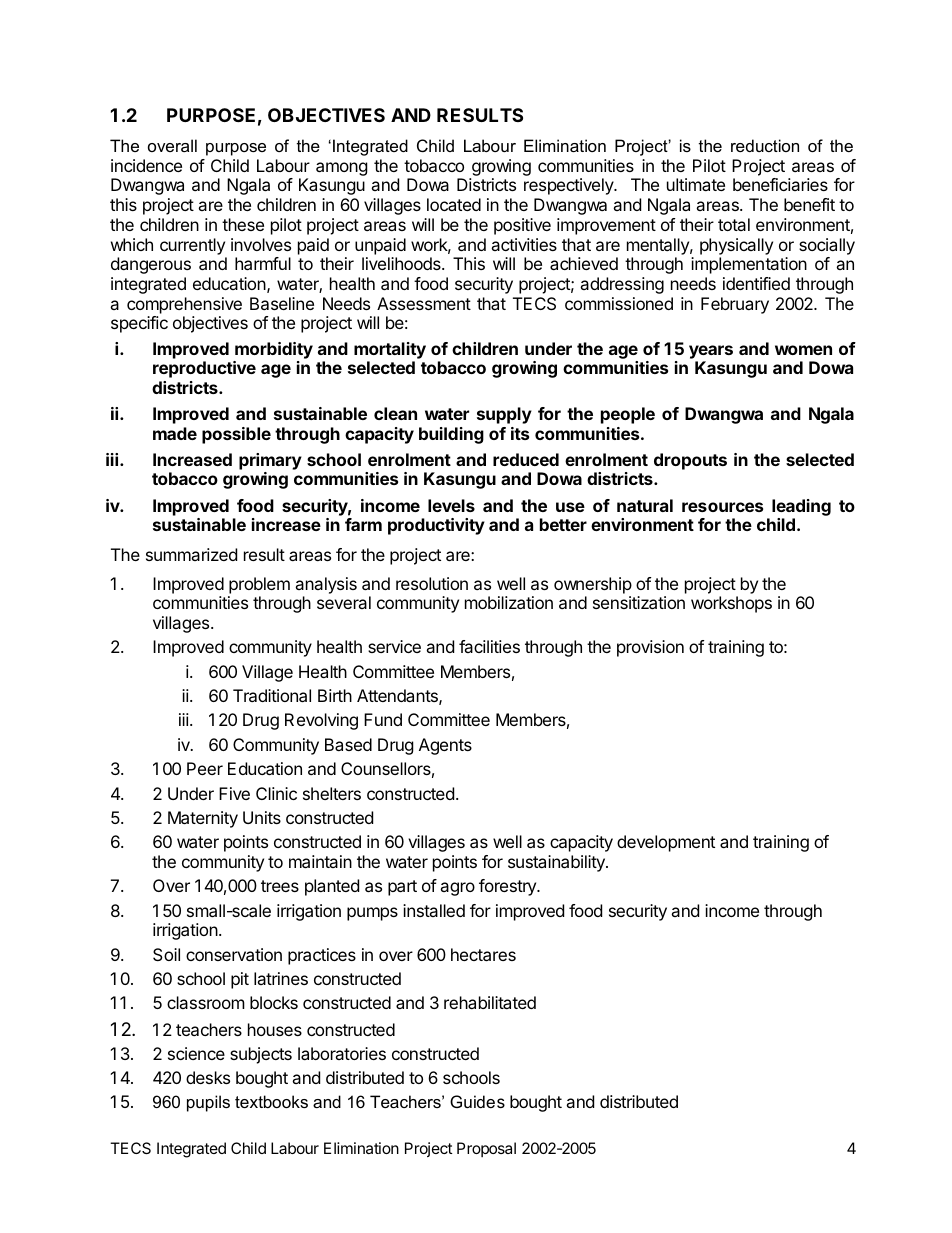  I want to click on pupils, so click(208, 1103).
